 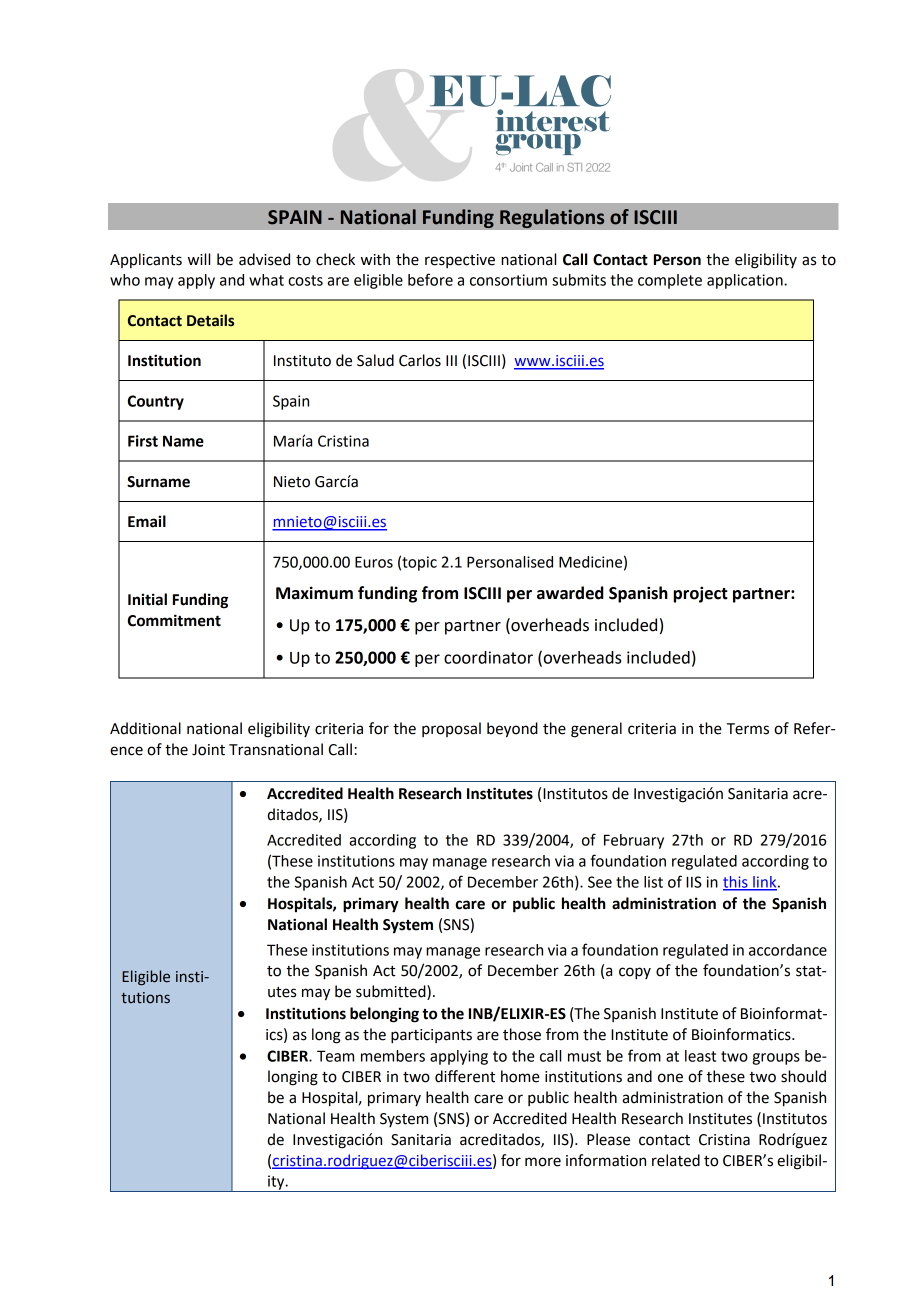 I want to click on Team, so click(x=335, y=1056).
